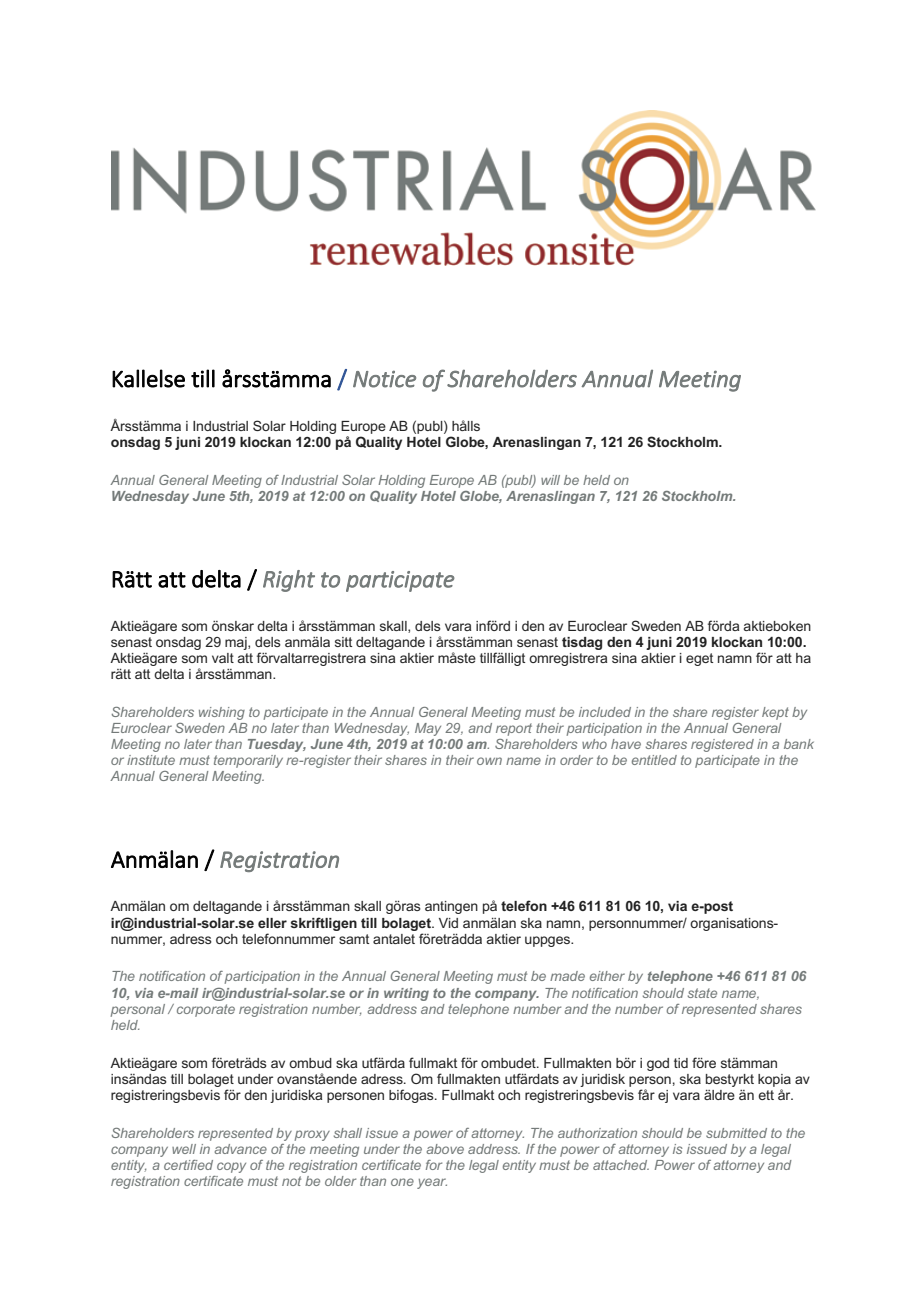 The image size is (924, 1308). What do you see at coordinates (384, 379) in the screenshot?
I see `Notice` at bounding box center [384, 379].
